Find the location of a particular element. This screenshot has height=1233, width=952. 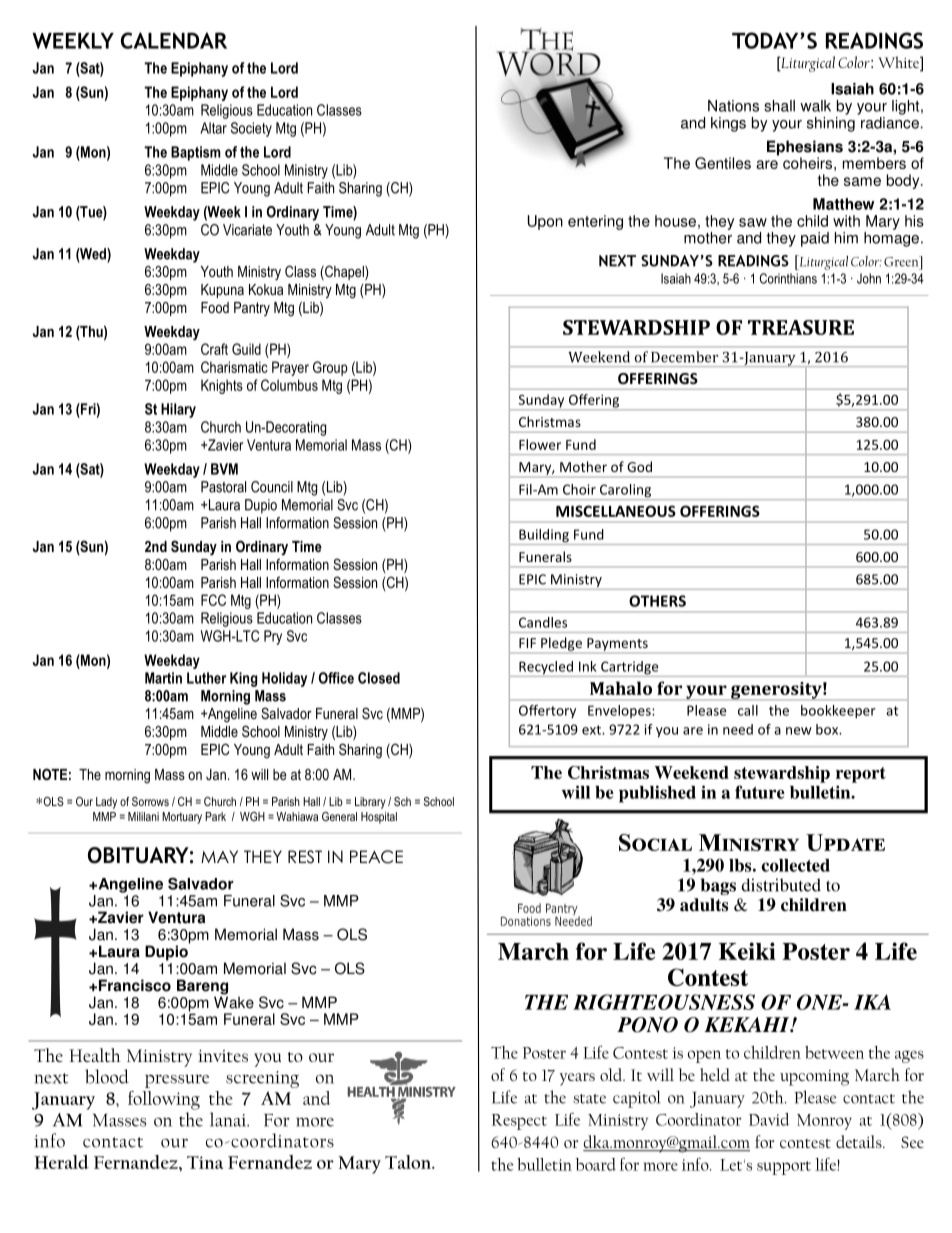

TREASURE is located at coordinates (801, 327).
